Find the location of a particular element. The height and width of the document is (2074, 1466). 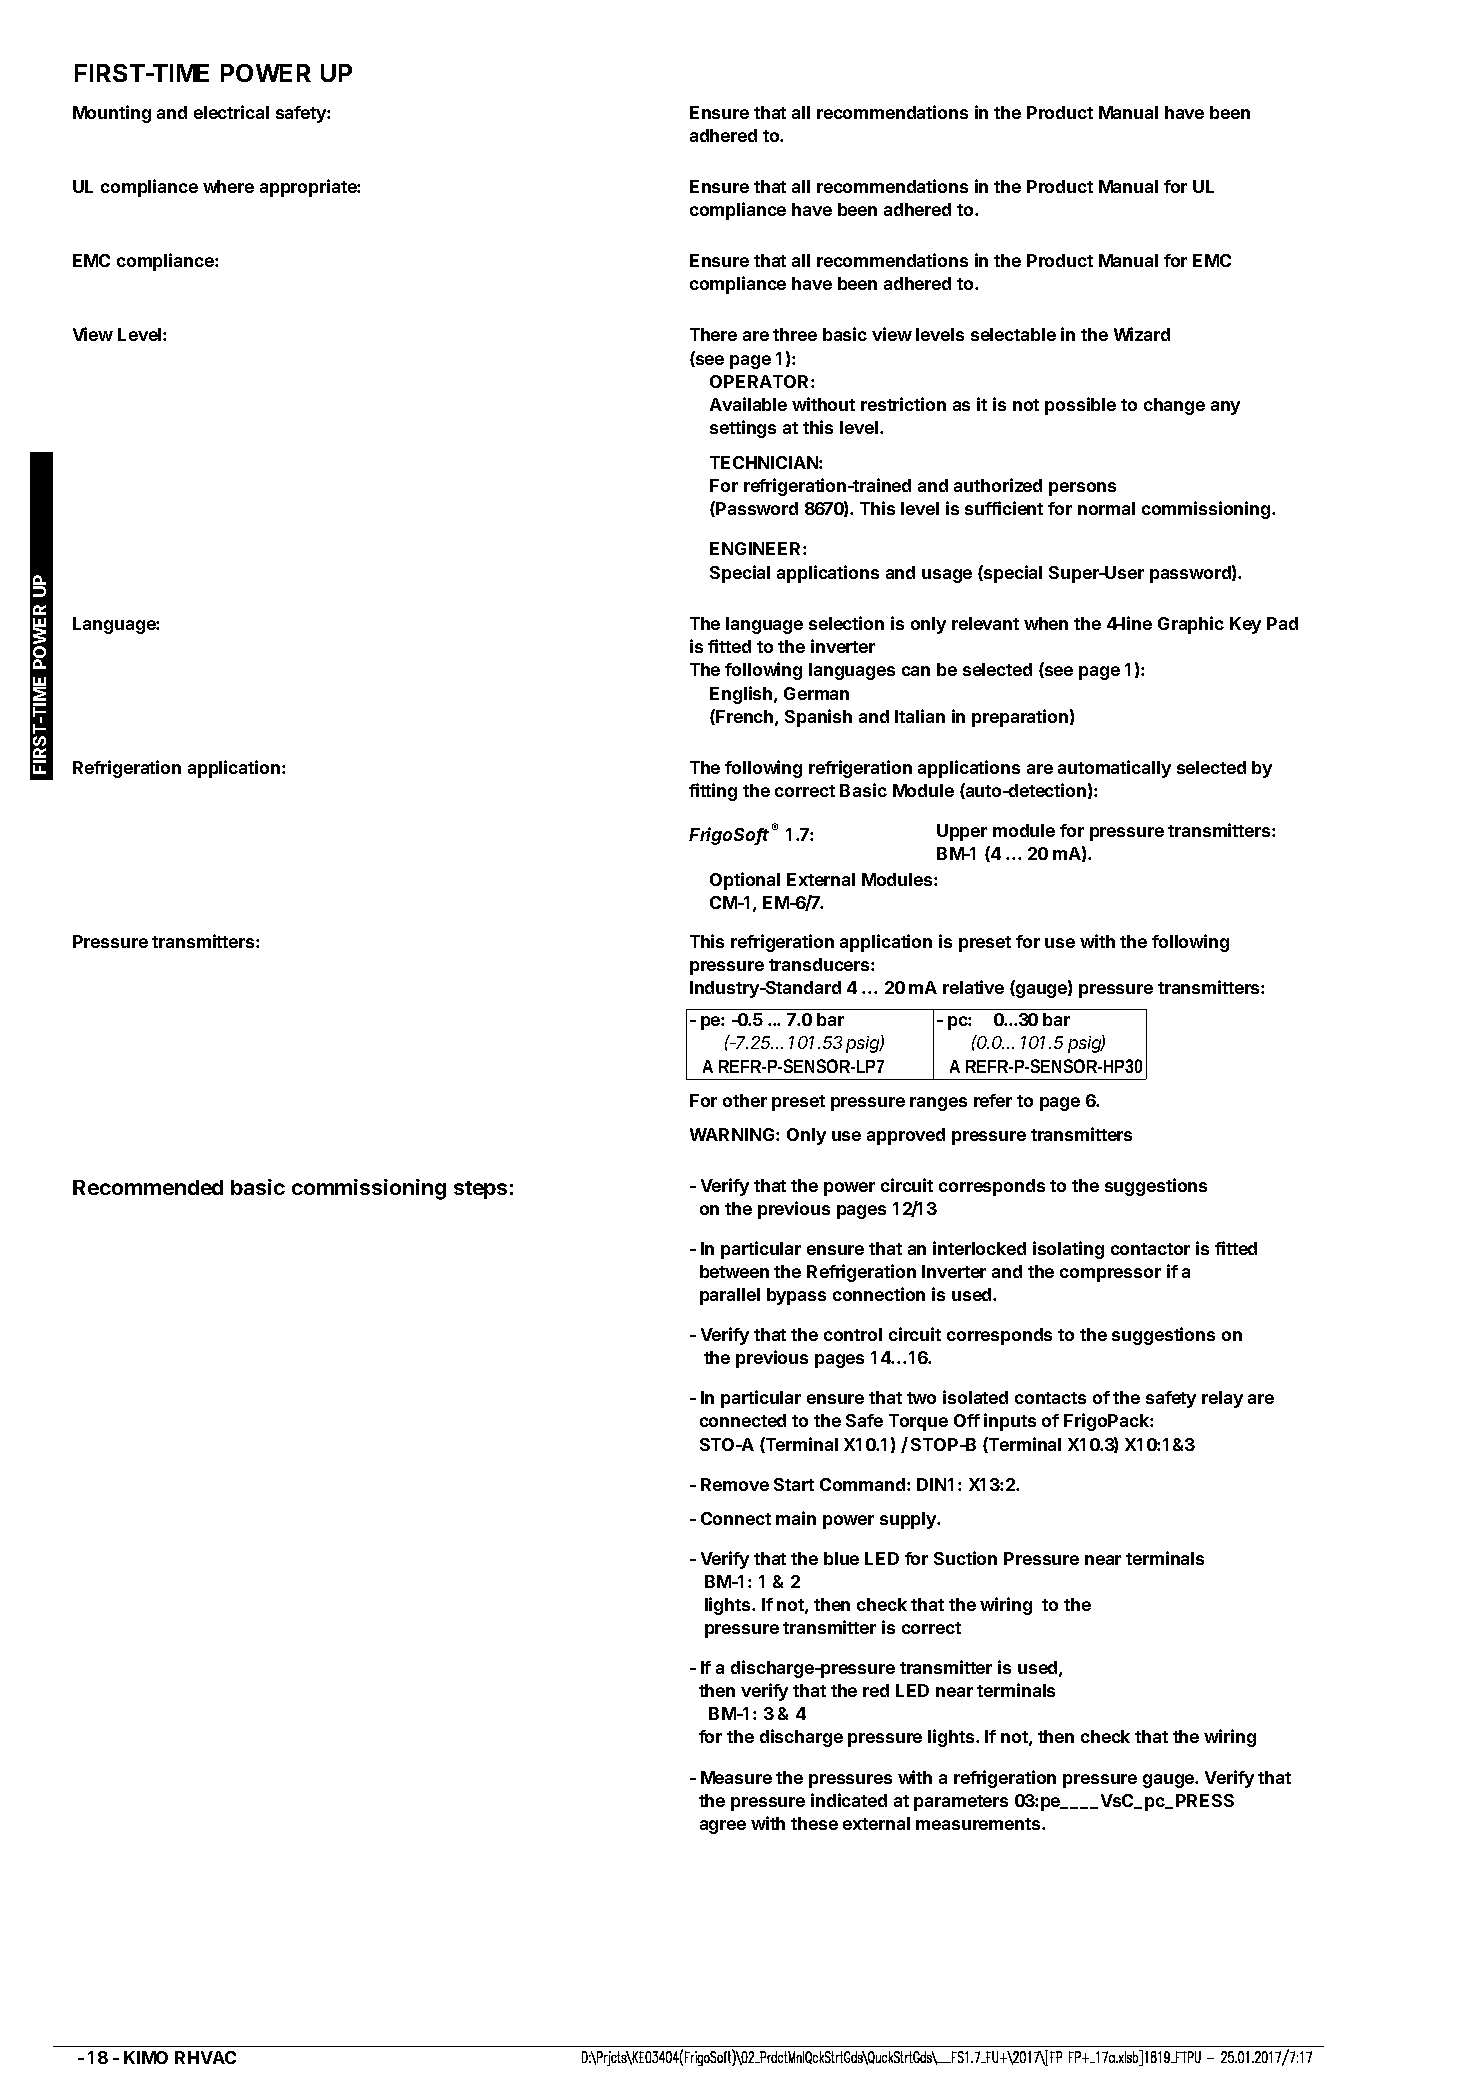

Suction is located at coordinates (965, 1558).
